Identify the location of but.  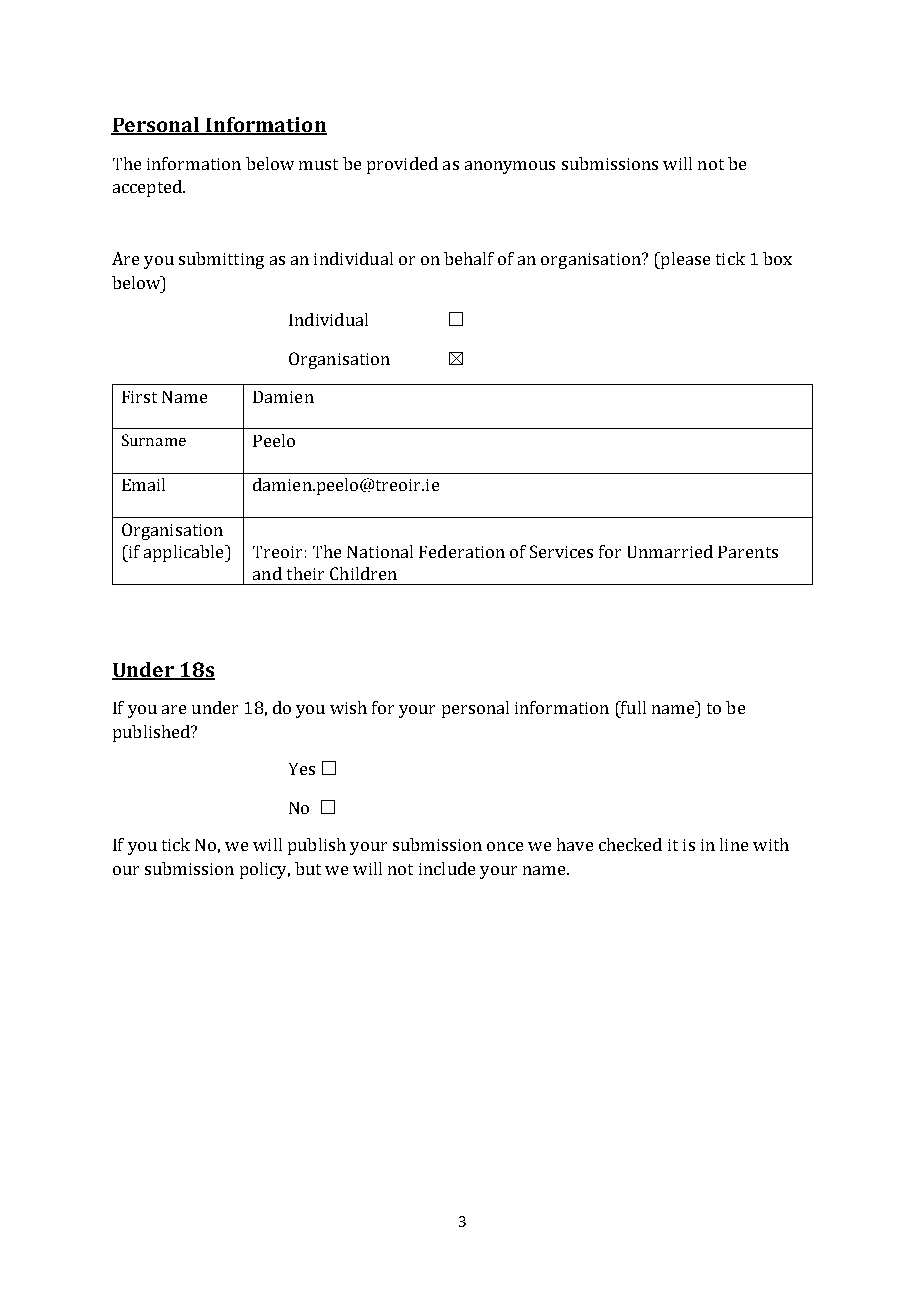
(308, 868).
